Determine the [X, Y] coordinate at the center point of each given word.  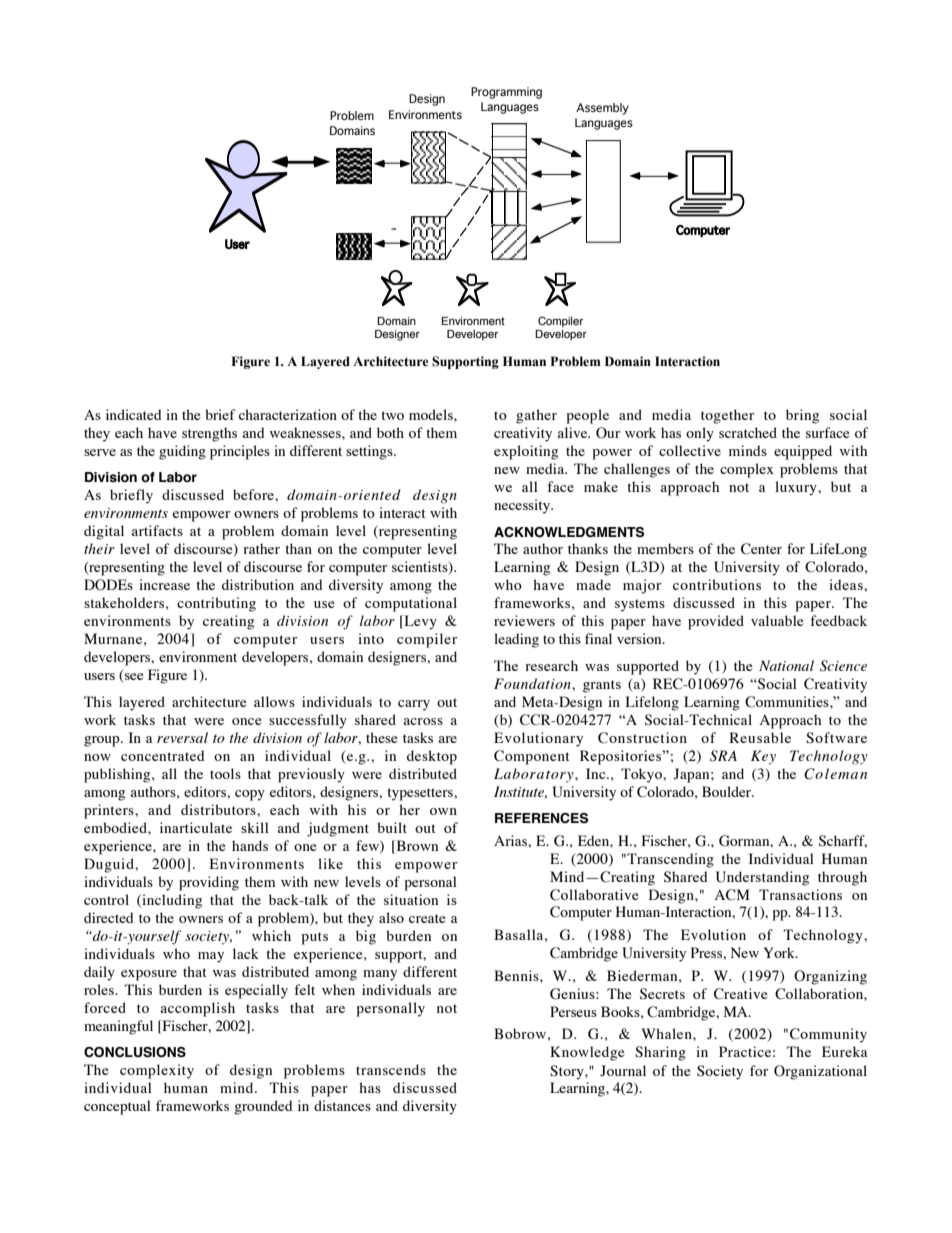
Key [763, 757]
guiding [182, 452]
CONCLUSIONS [135, 1052]
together [727, 416]
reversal [182, 737]
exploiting [526, 452]
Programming [506, 93]
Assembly [602, 109]
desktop [432, 757]
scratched [748, 432]
